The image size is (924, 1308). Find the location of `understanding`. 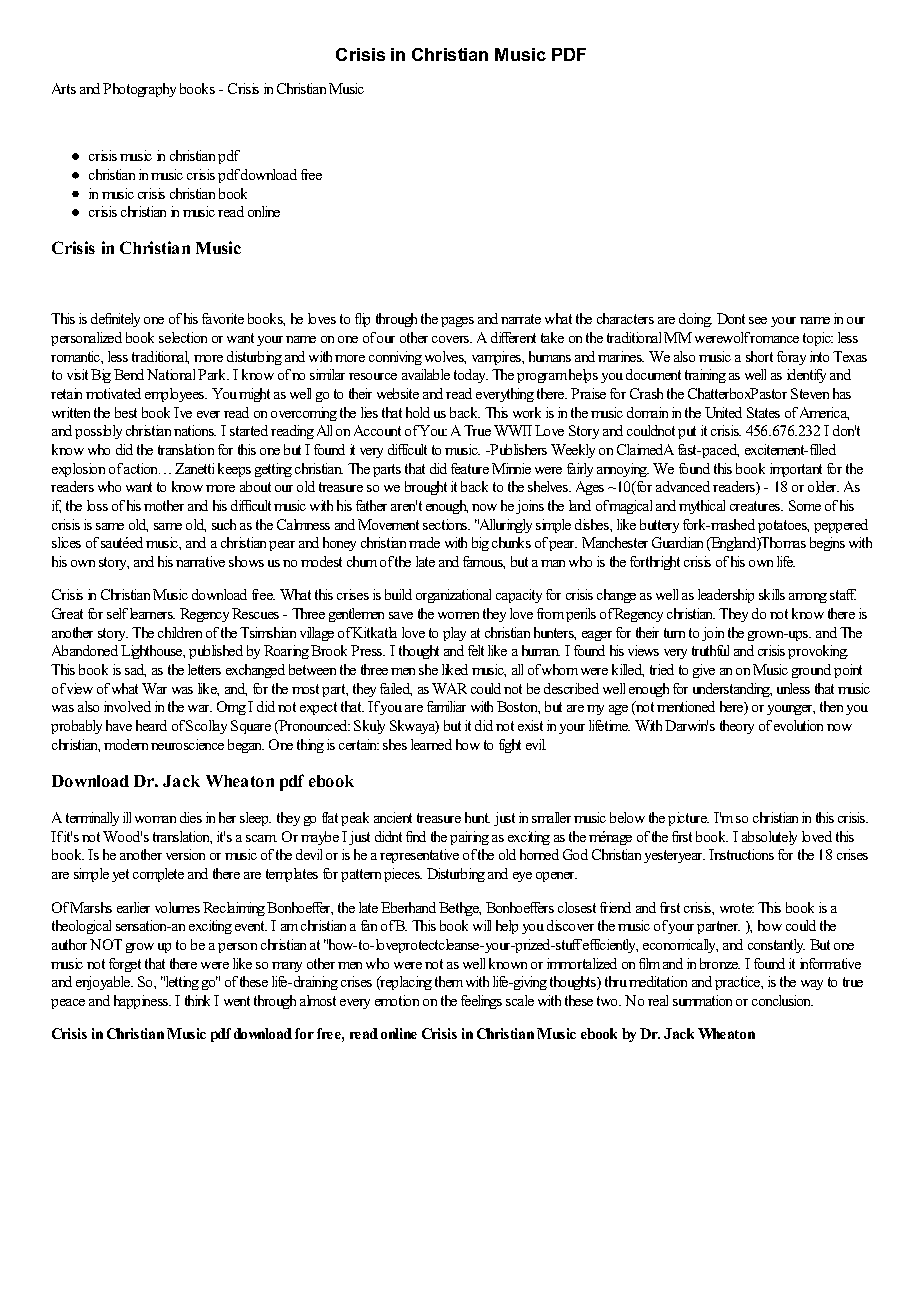

understanding is located at coordinates (732, 690).
